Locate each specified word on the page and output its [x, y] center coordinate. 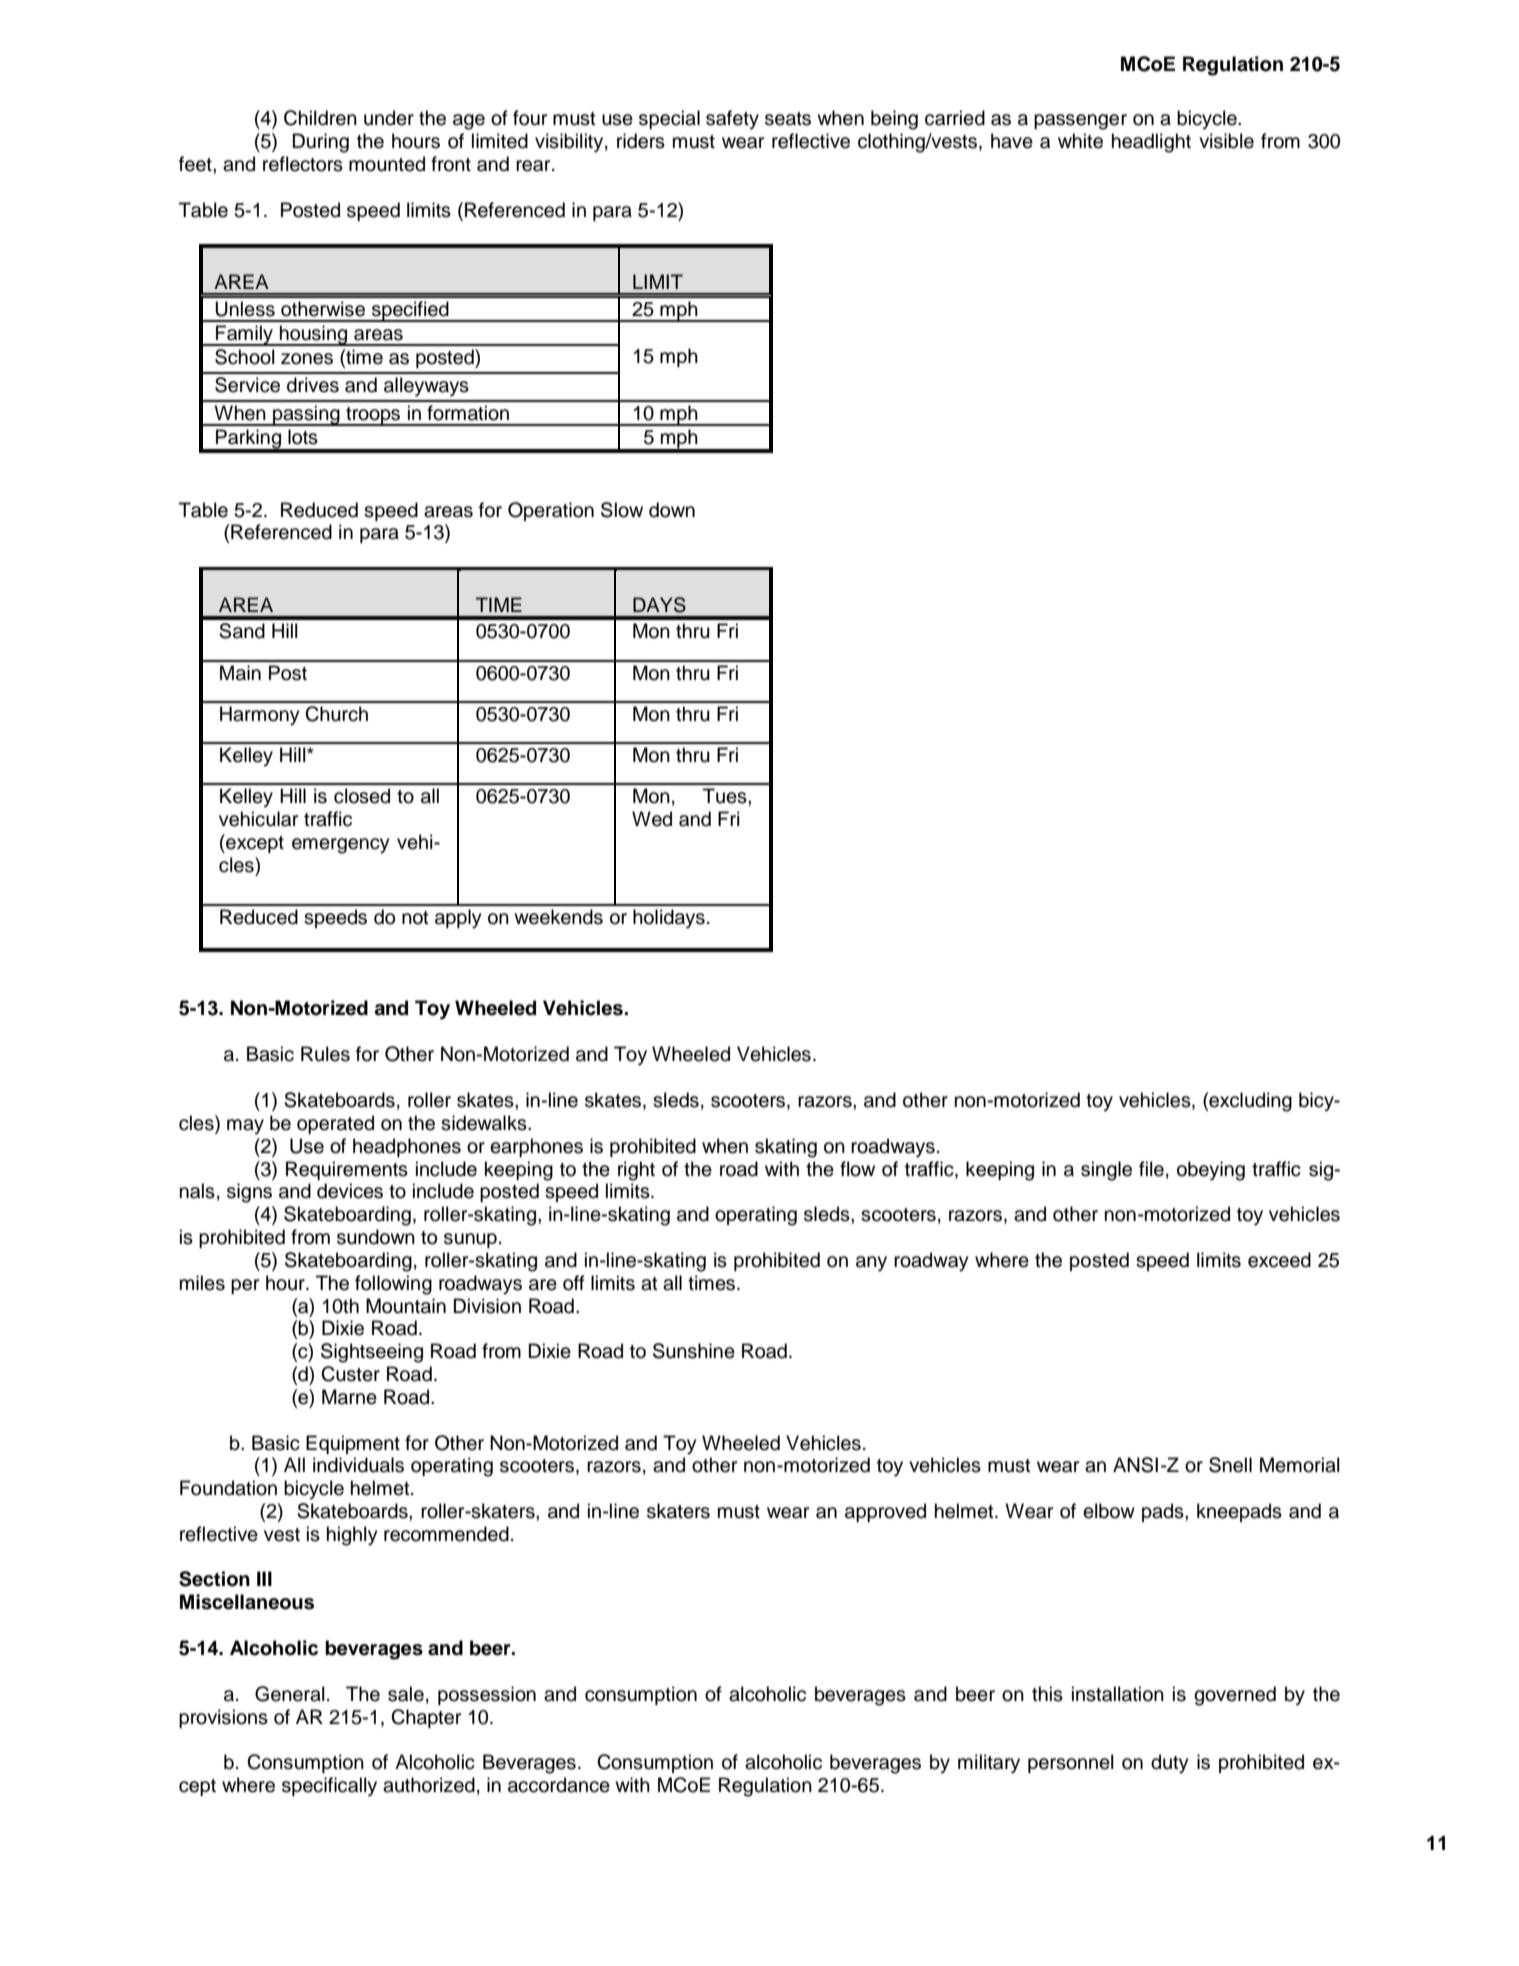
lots [303, 437]
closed [362, 796]
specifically [329, 1787]
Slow [622, 510]
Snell [1230, 1465]
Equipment [353, 1444]
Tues [726, 796]
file [1151, 1169]
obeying [1211, 1171]
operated [335, 1124]
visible [1226, 141]
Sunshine [694, 1351]
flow [857, 1169]
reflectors [303, 164]
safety [732, 120]
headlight [1151, 143]
